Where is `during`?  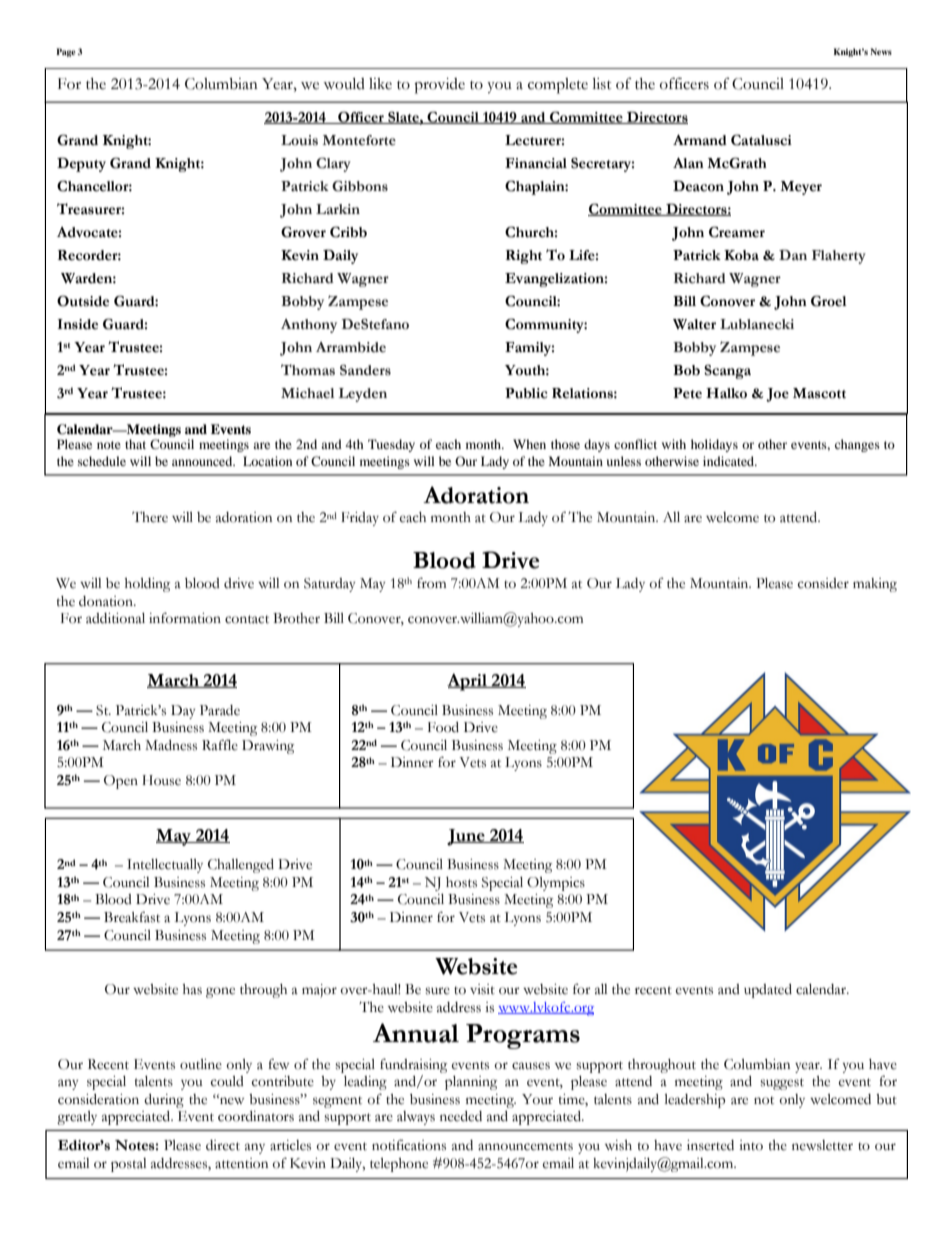 during is located at coordinates (164, 1101).
